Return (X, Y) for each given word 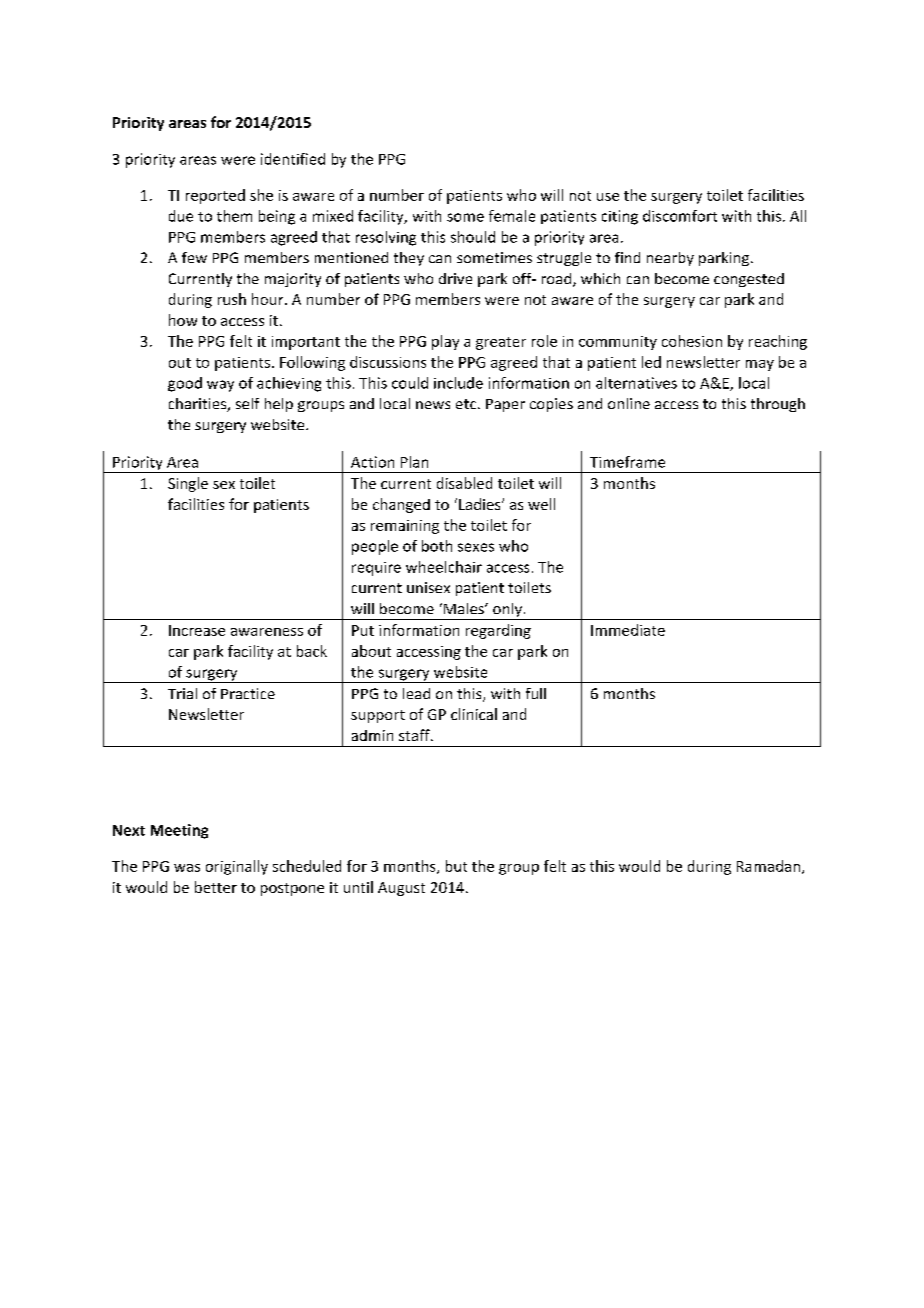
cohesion (692, 341)
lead (416, 693)
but (456, 866)
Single (188, 484)
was (187, 868)
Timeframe (627, 462)
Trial (182, 693)
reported (215, 196)
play (445, 342)
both (437, 546)
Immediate (628, 630)
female (512, 216)
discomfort (680, 216)
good (185, 384)
